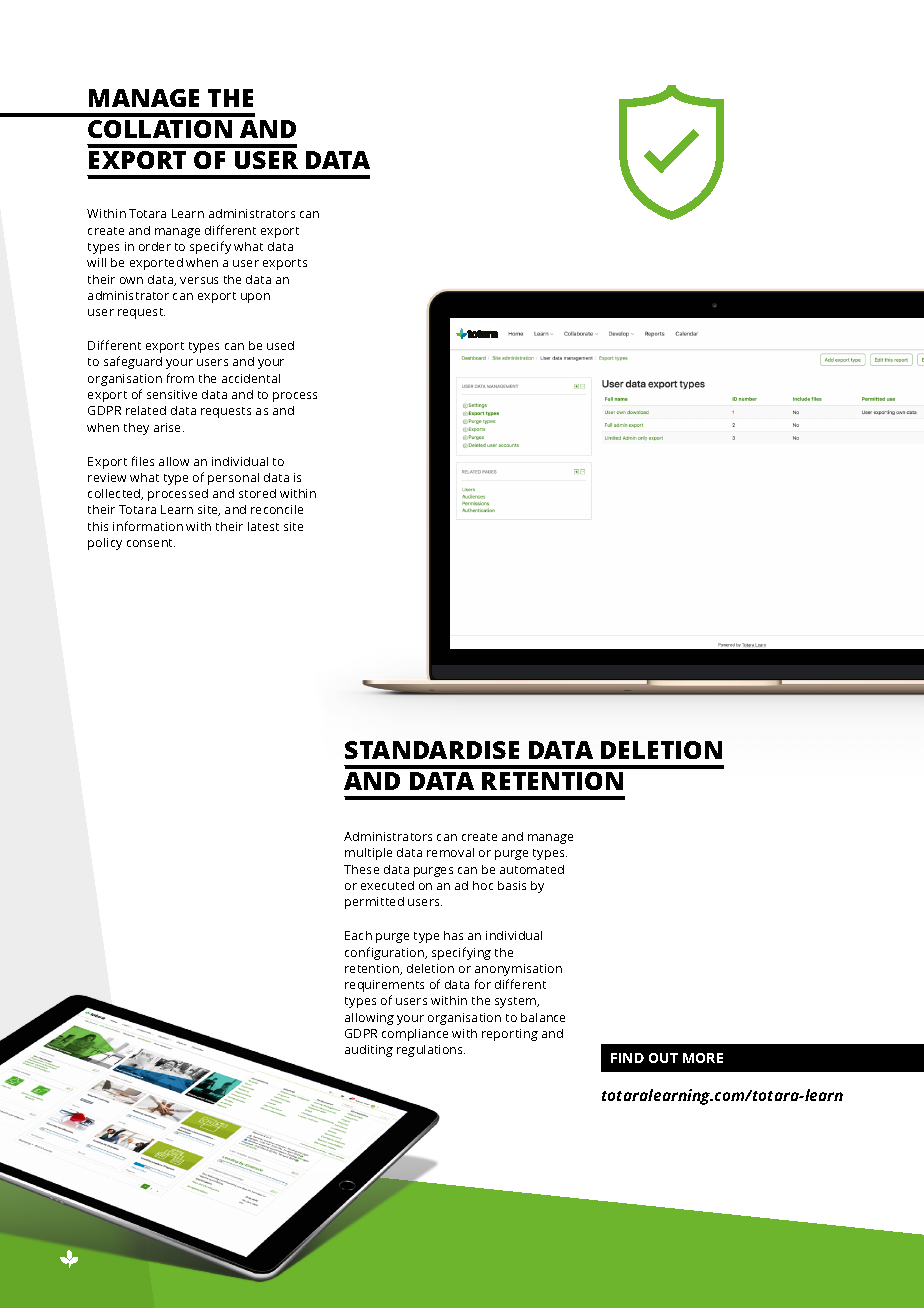 Image resolution: width=924 pixels, height=1308 pixels. I want to click on reconcile, so click(277, 509).
